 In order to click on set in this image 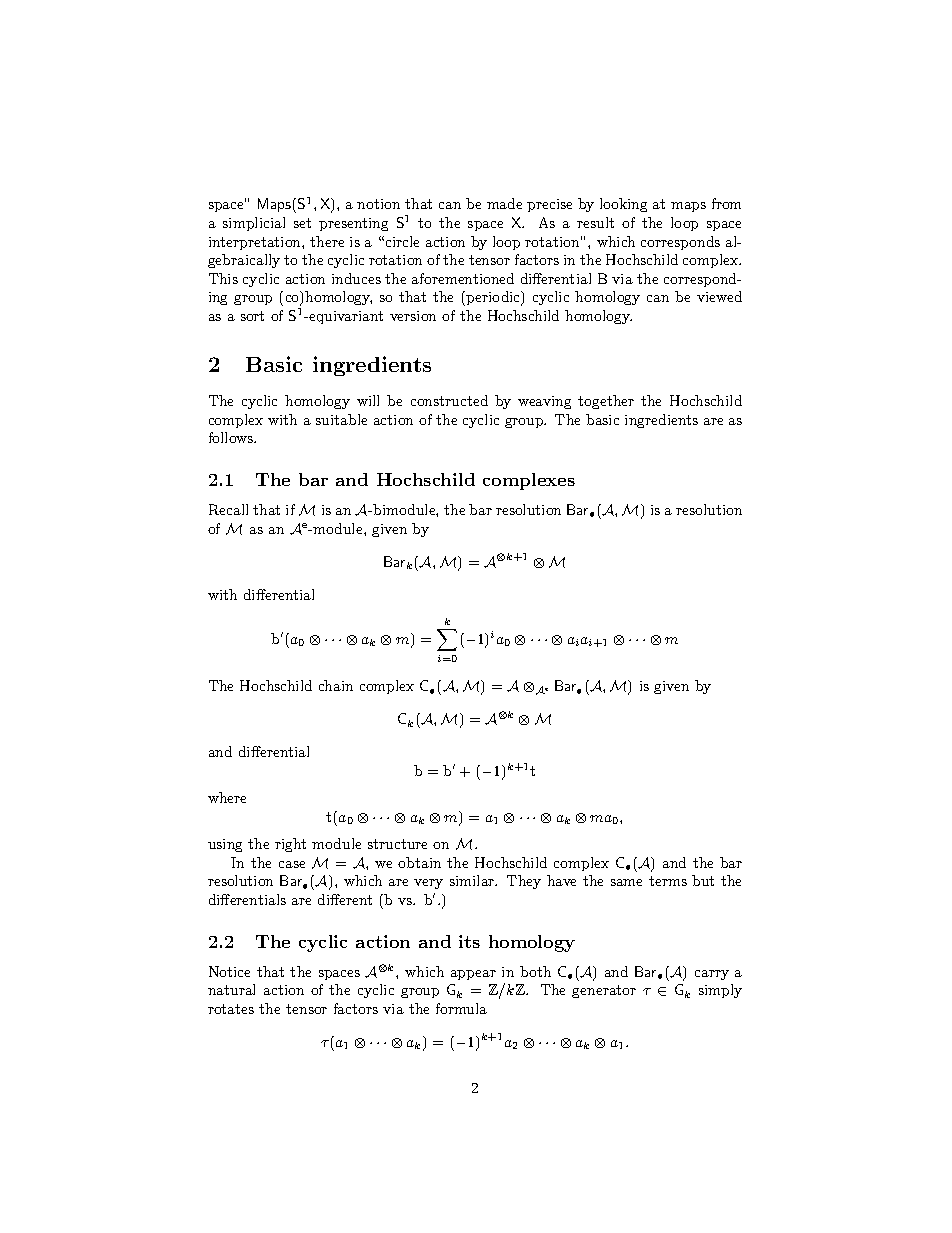, I will do `click(302, 223)`.
